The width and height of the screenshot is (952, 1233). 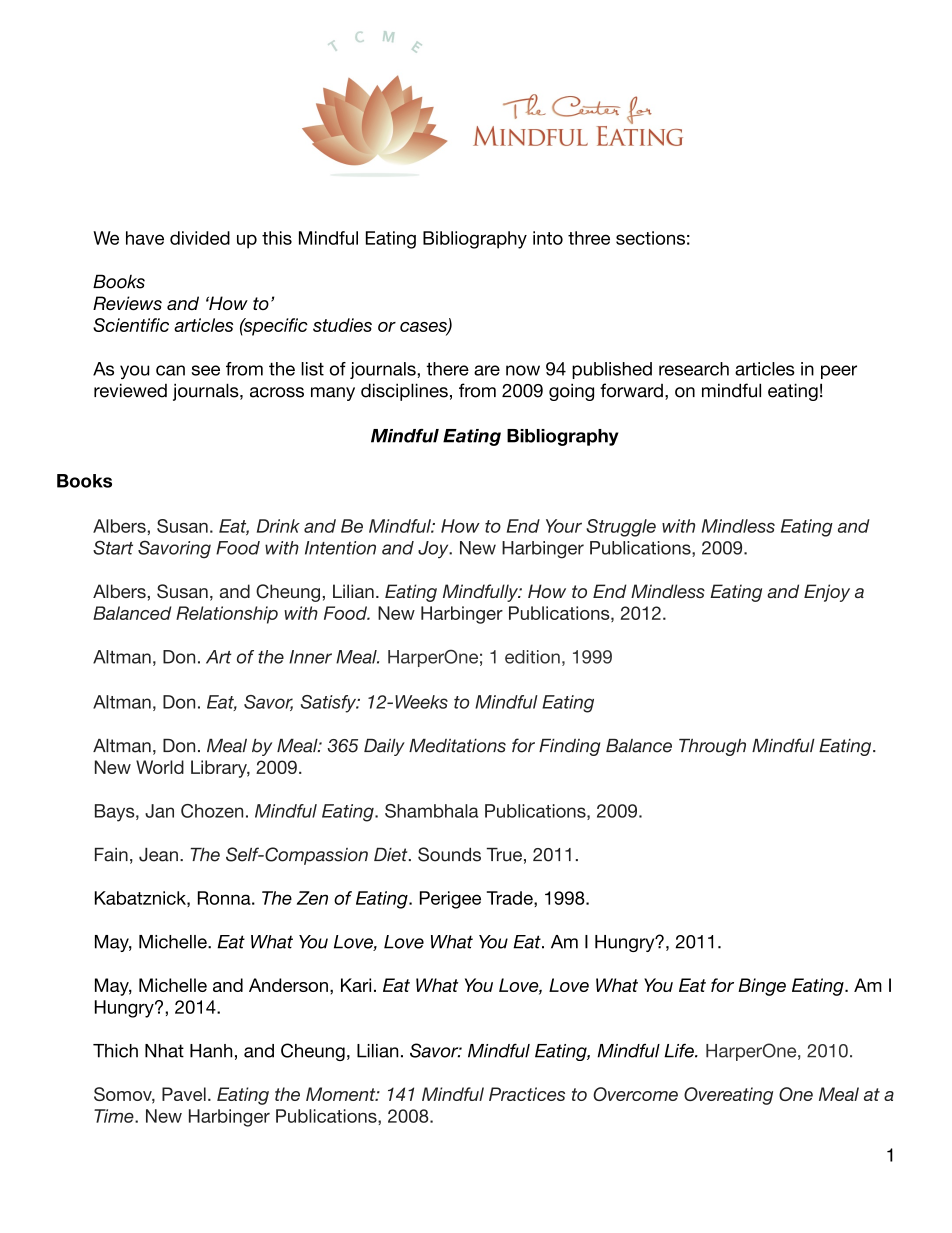 What do you see at coordinates (450, 900) in the screenshot?
I see `Perigee` at bounding box center [450, 900].
